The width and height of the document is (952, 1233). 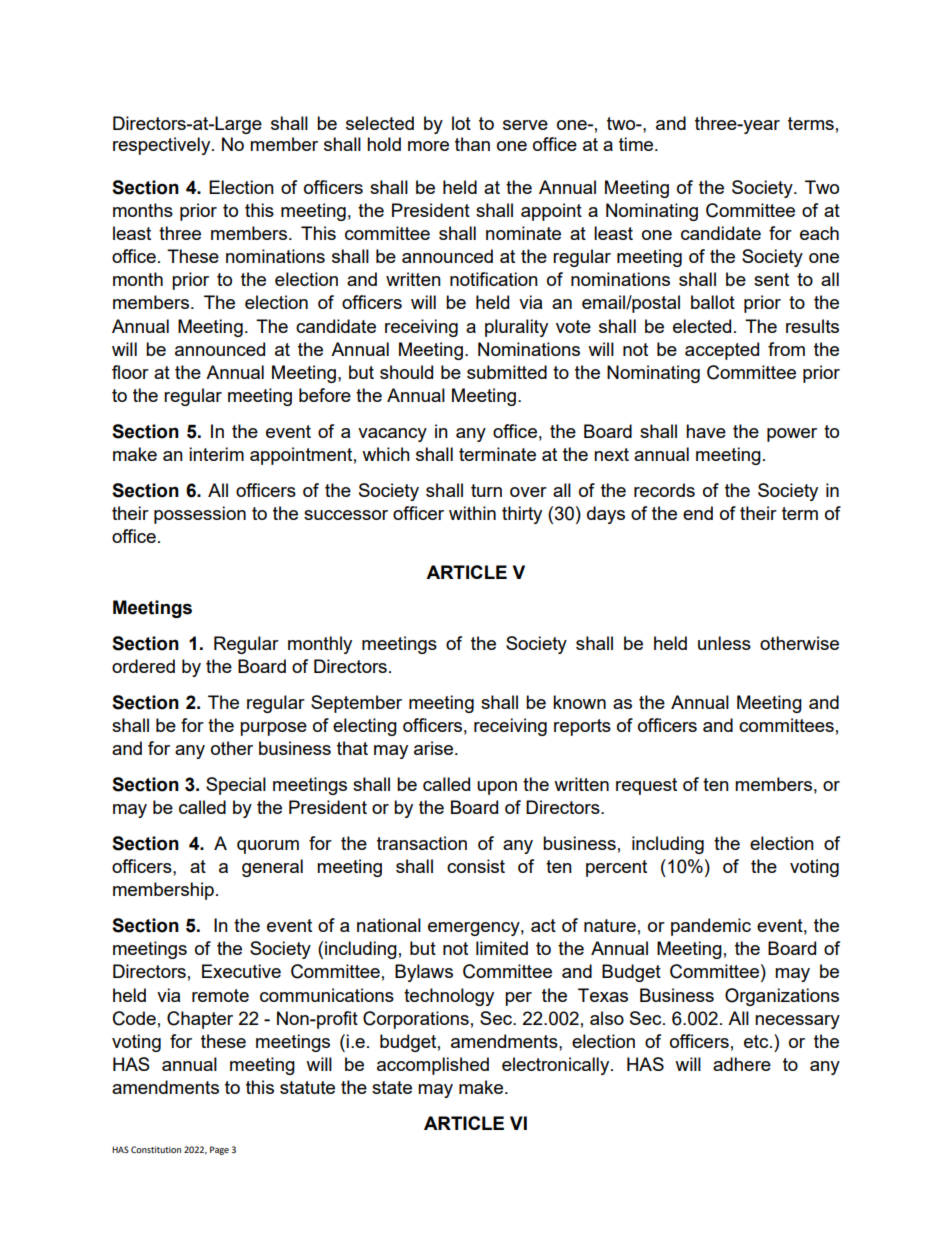 I want to click on than, so click(x=472, y=144).
